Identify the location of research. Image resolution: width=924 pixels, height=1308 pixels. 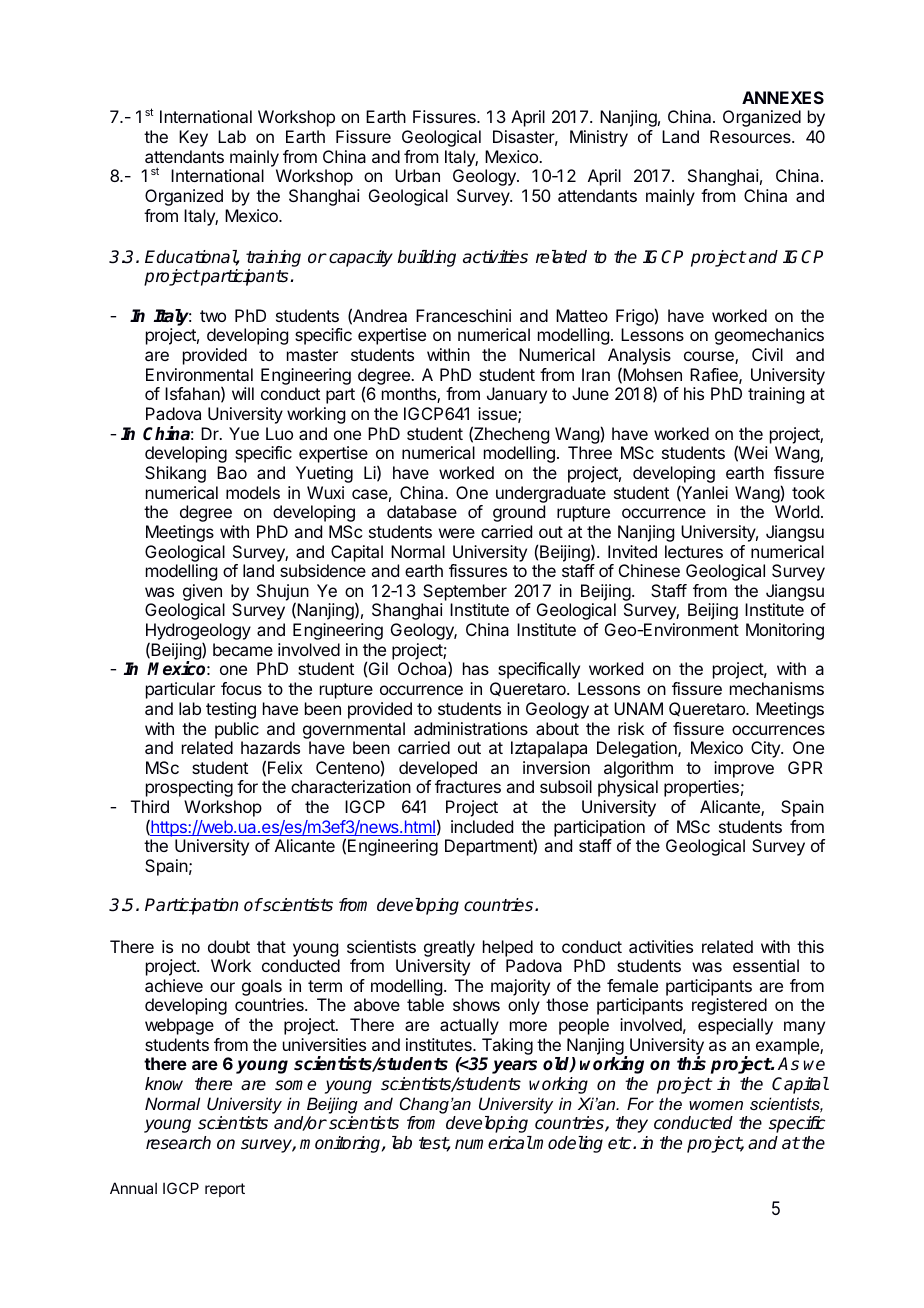
(178, 1143).
